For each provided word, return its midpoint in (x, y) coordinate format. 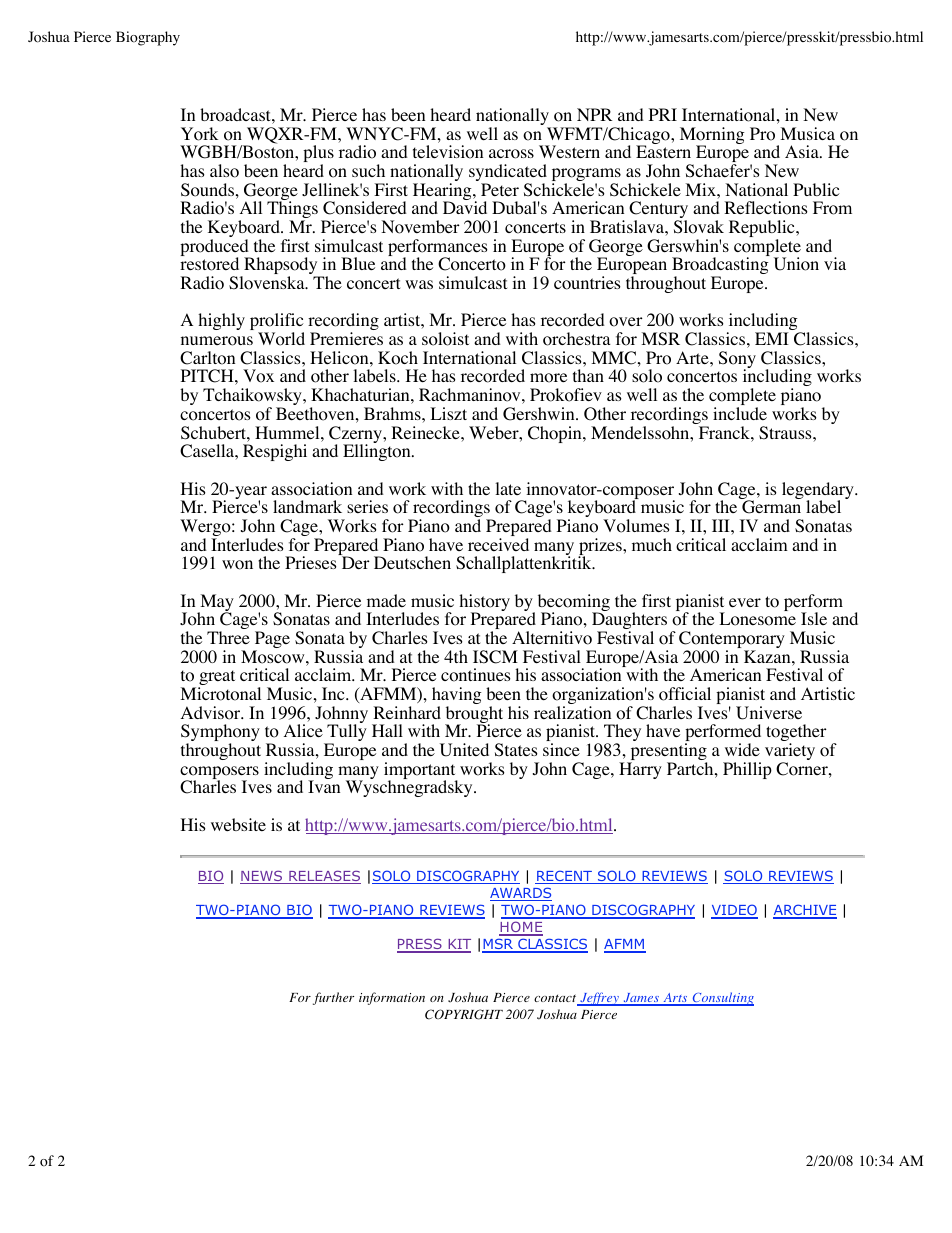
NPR (594, 114)
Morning (712, 137)
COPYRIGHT (464, 1014)
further (333, 998)
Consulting (722, 999)
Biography (148, 38)
